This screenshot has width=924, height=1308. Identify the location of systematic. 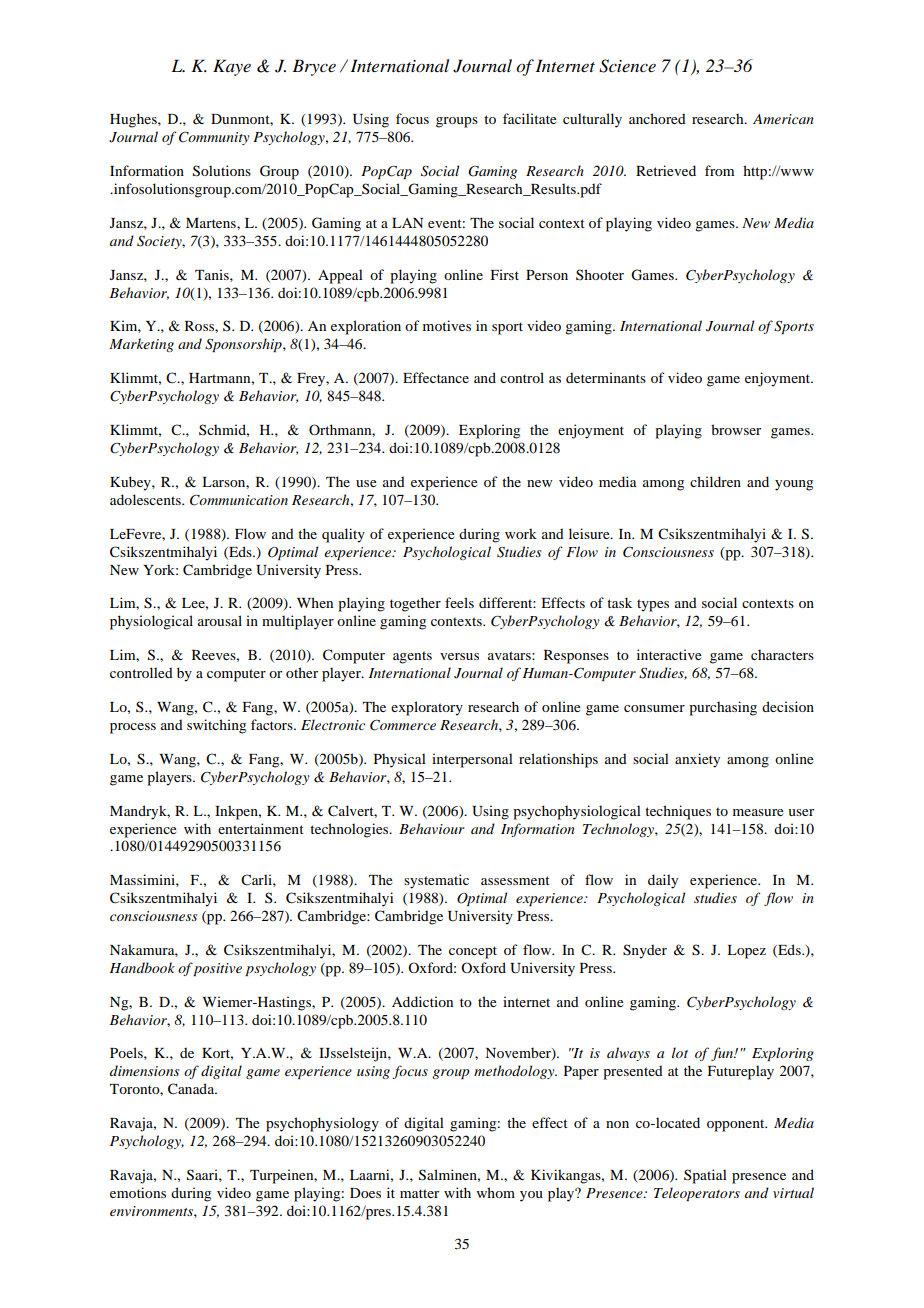
(436, 881).
